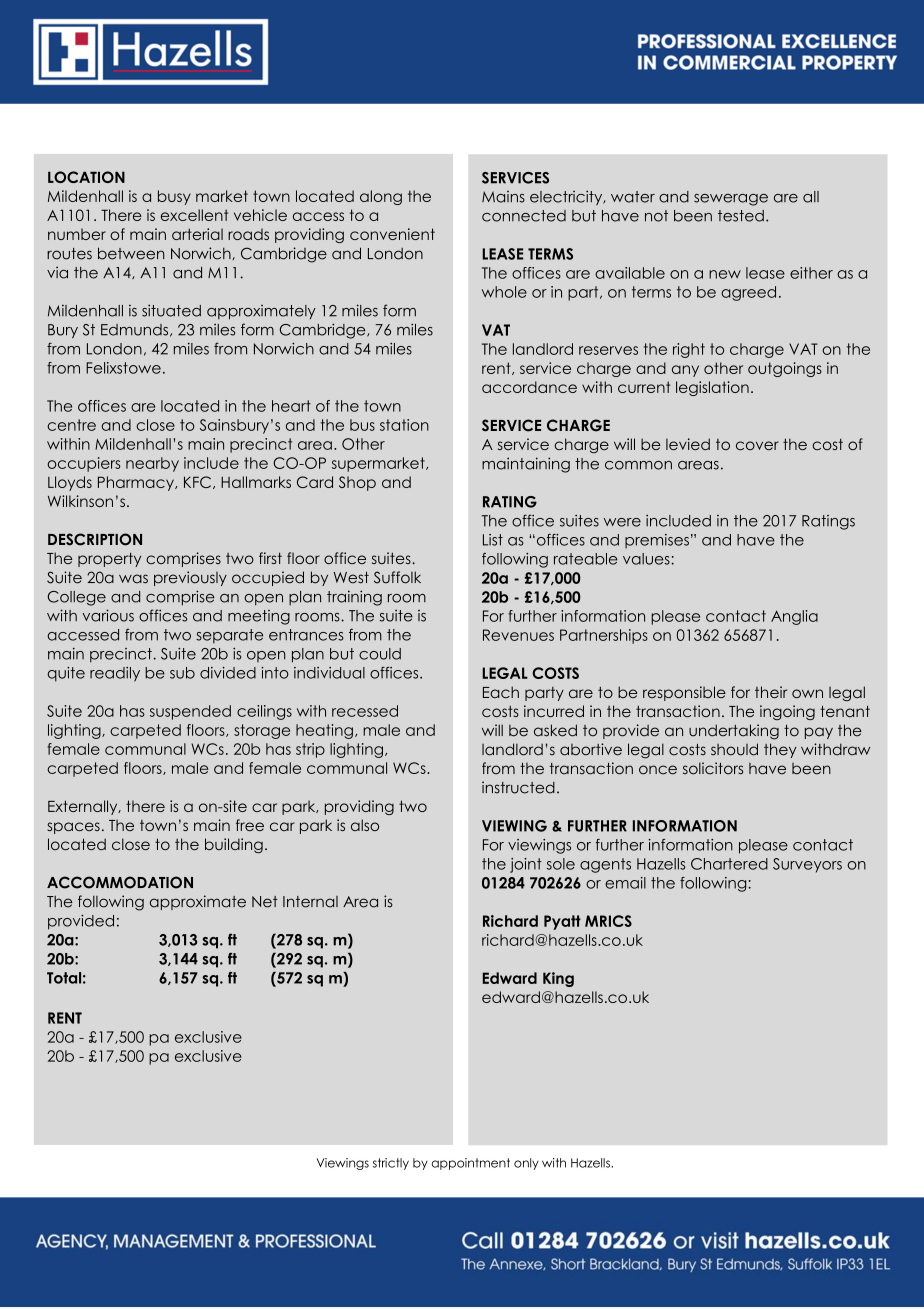 The height and width of the image is (1309, 924). What do you see at coordinates (526, 1164) in the image?
I see `only` at bounding box center [526, 1164].
